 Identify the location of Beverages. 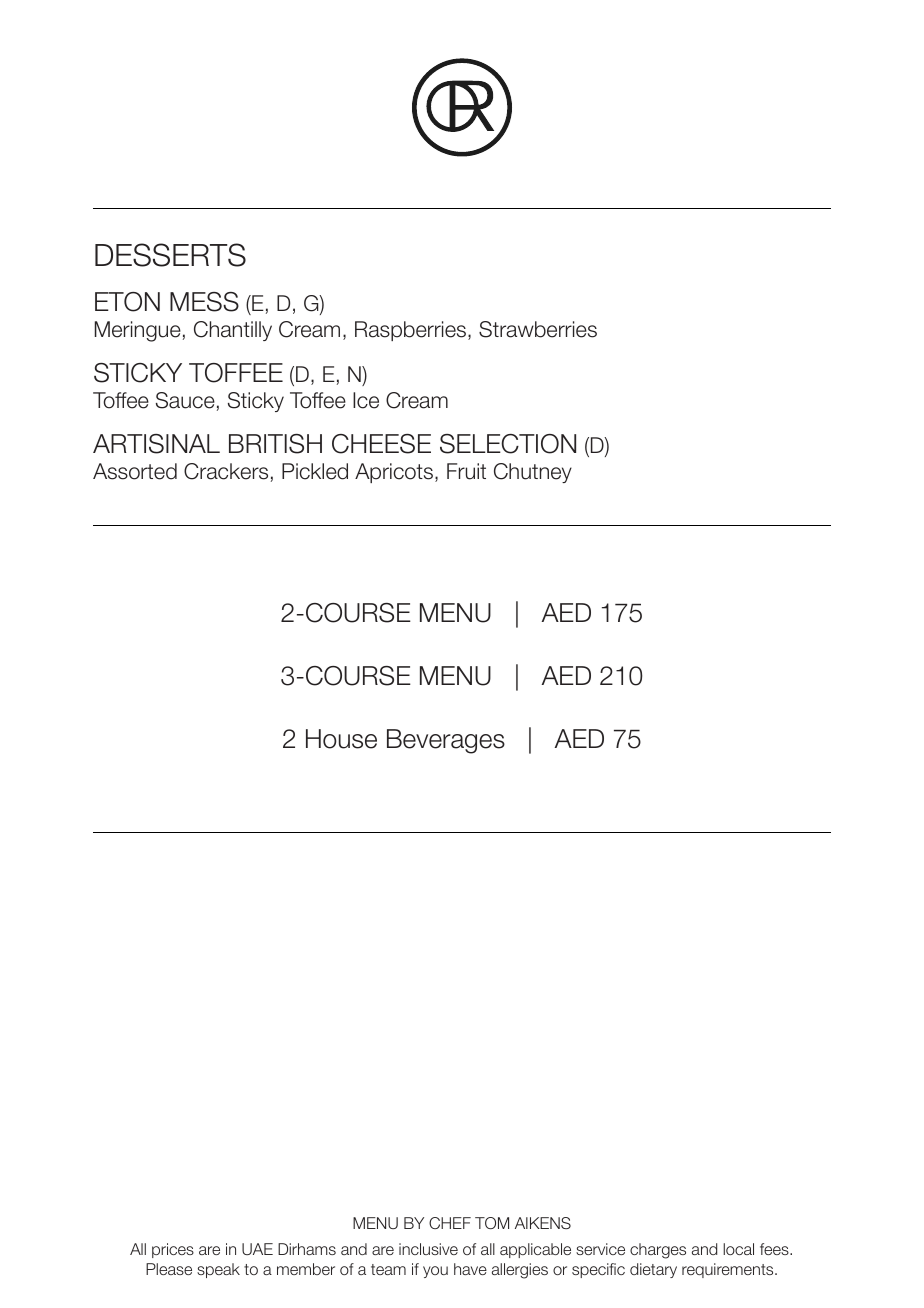
(446, 741).
